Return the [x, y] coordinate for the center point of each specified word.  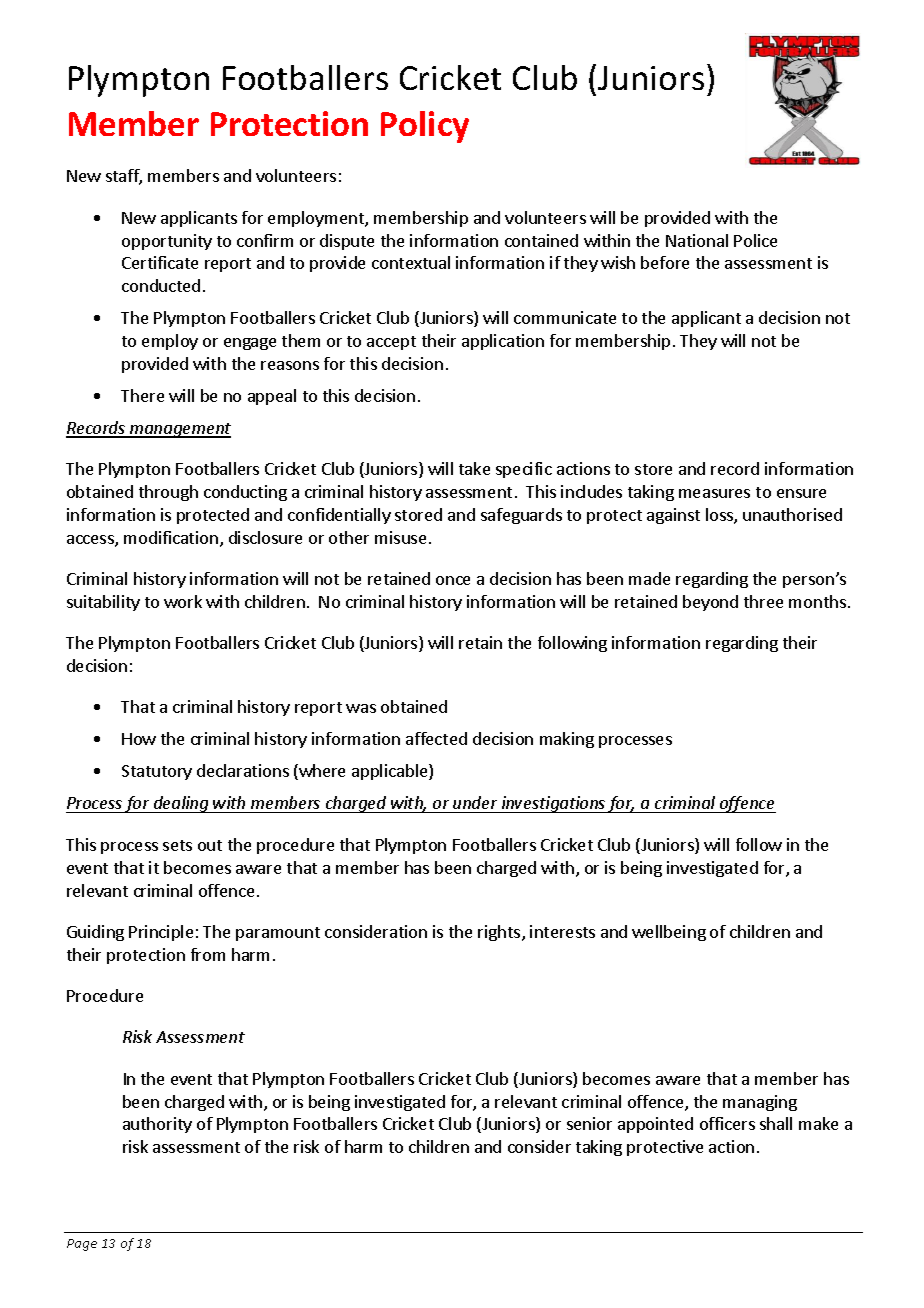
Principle [161, 933]
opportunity [167, 242]
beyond [710, 603]
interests [562, 931]
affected [436, 738]
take [474, 468]
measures [714, 493]
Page [82, 1245]
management [179, 430]
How [139, 739]
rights [500, 933]
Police [755, 240]
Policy [425, 127]
